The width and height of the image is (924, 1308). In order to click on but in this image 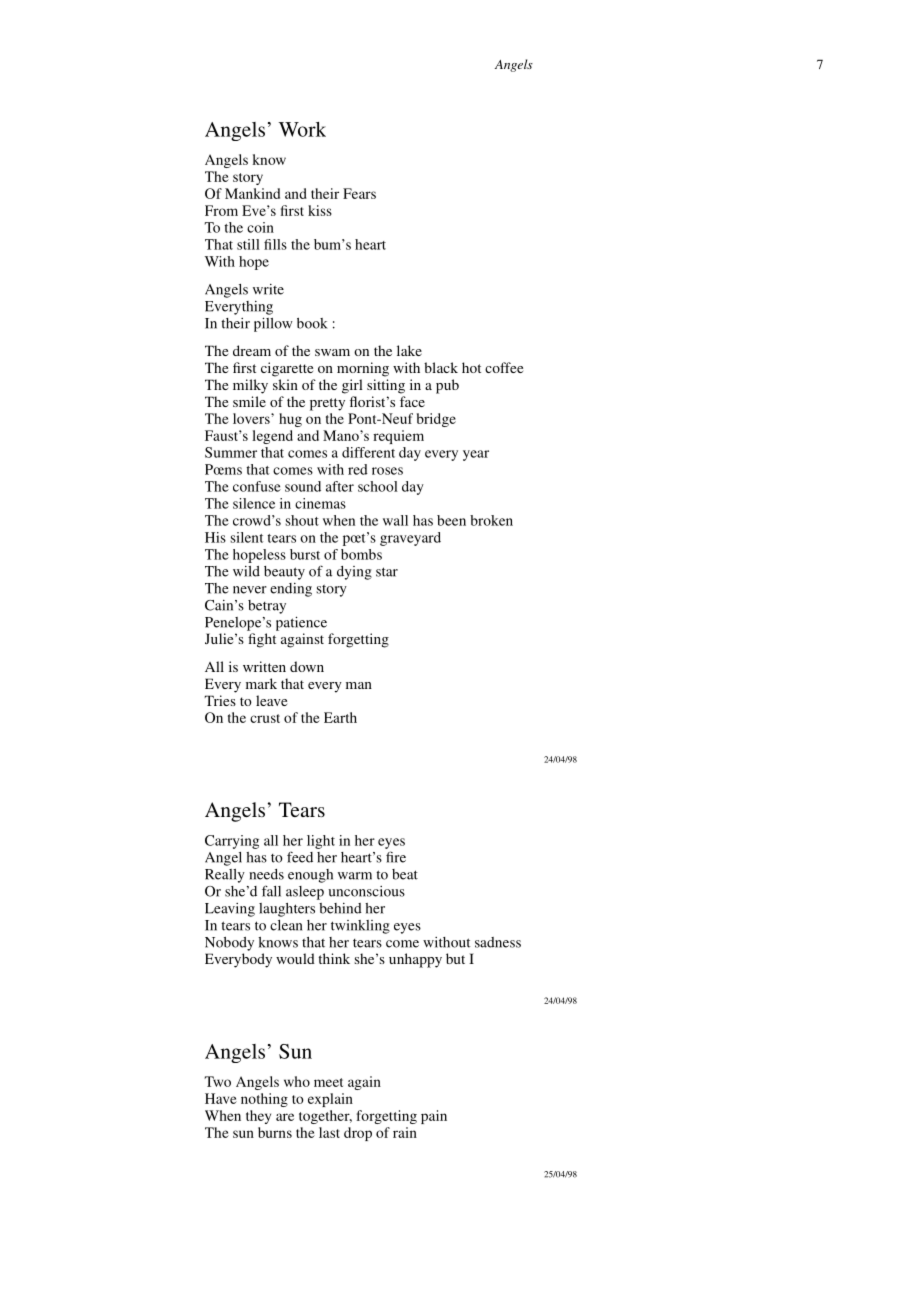, I will do `click(455, 958)`.
